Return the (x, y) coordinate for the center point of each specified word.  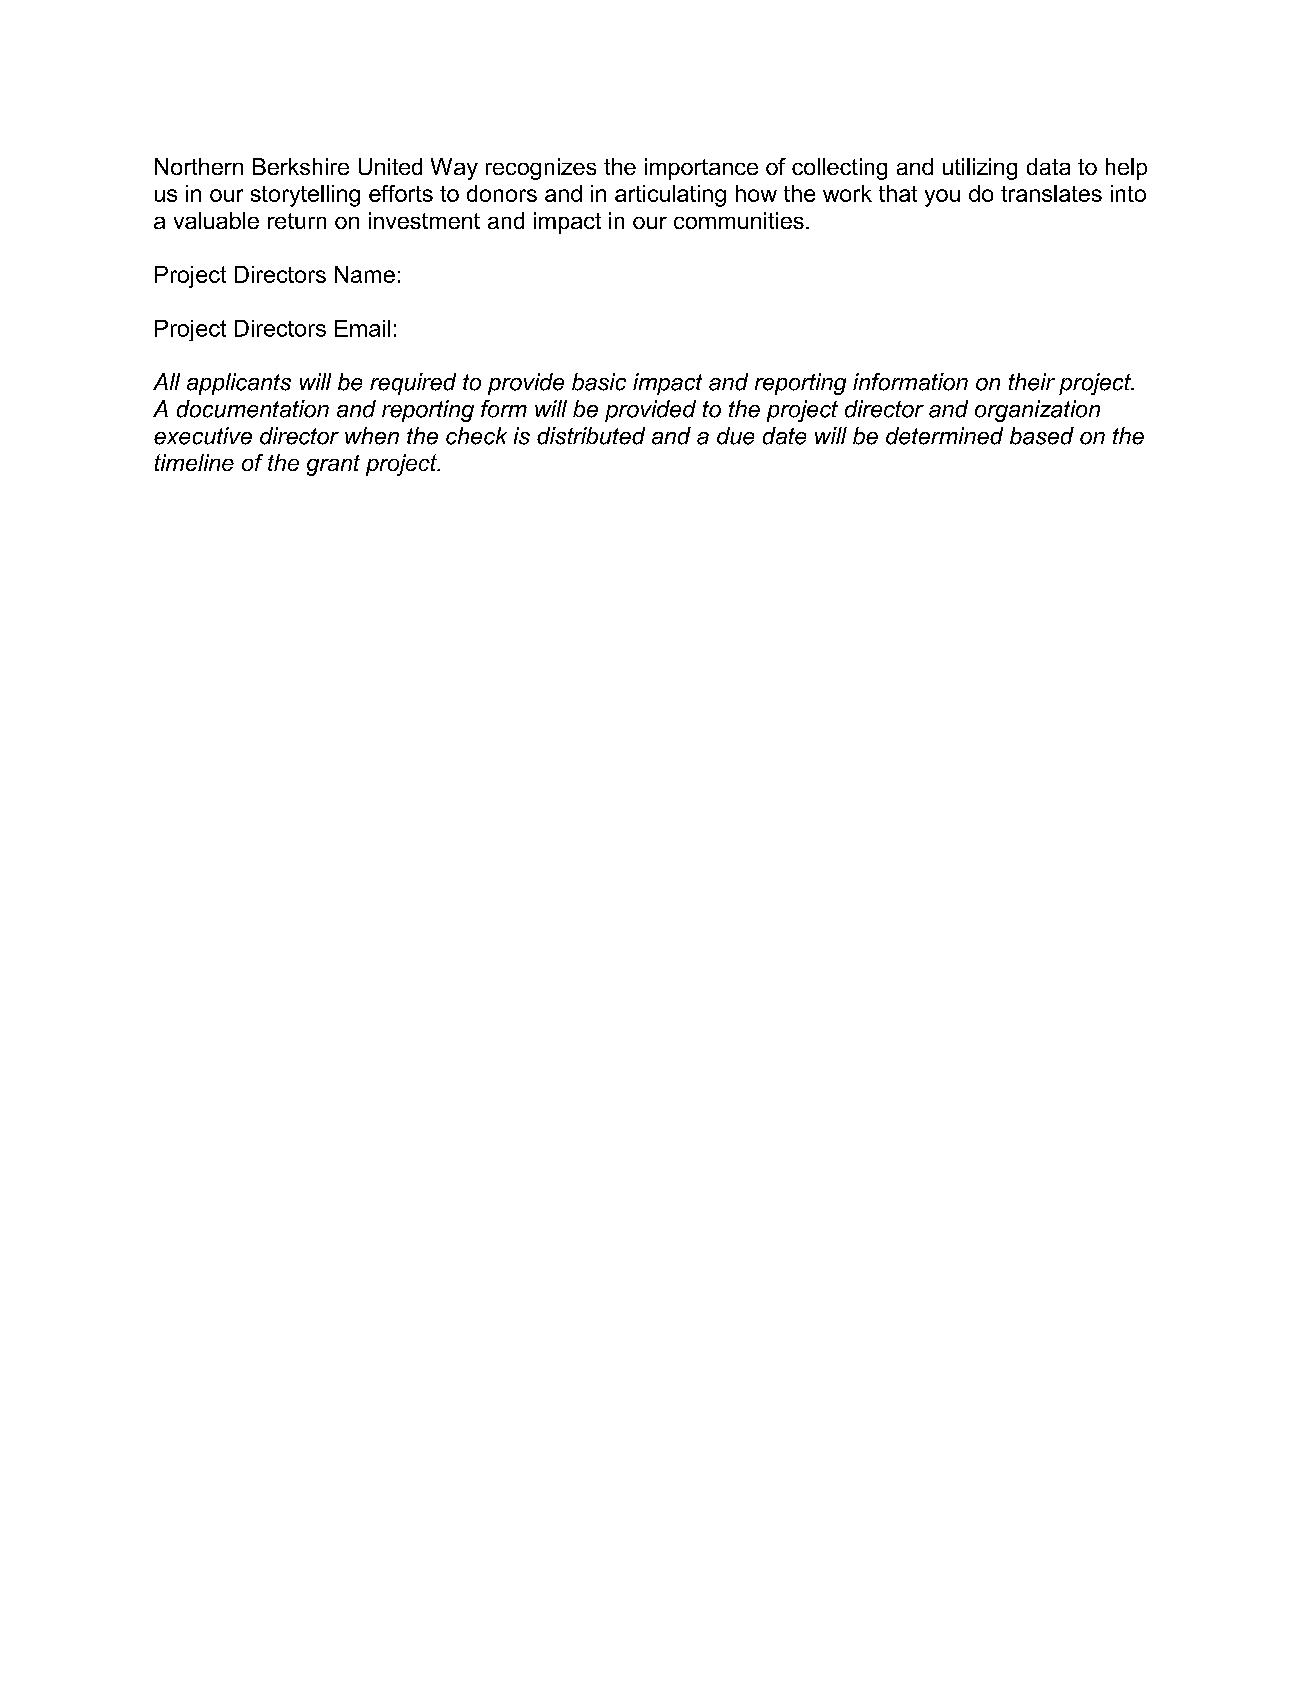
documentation (253, 409)
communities (739, 220)
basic (599, 382)
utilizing (980, 169)
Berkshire (301, 166)
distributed (591, 436)
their (1032, 382)
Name (365, 274)
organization (1037, 411)
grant (333, 465)
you (942, 198)
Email (362, 328)
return (297, 221)
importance (701, 169)
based (1042, 436)
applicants (239, 384)
